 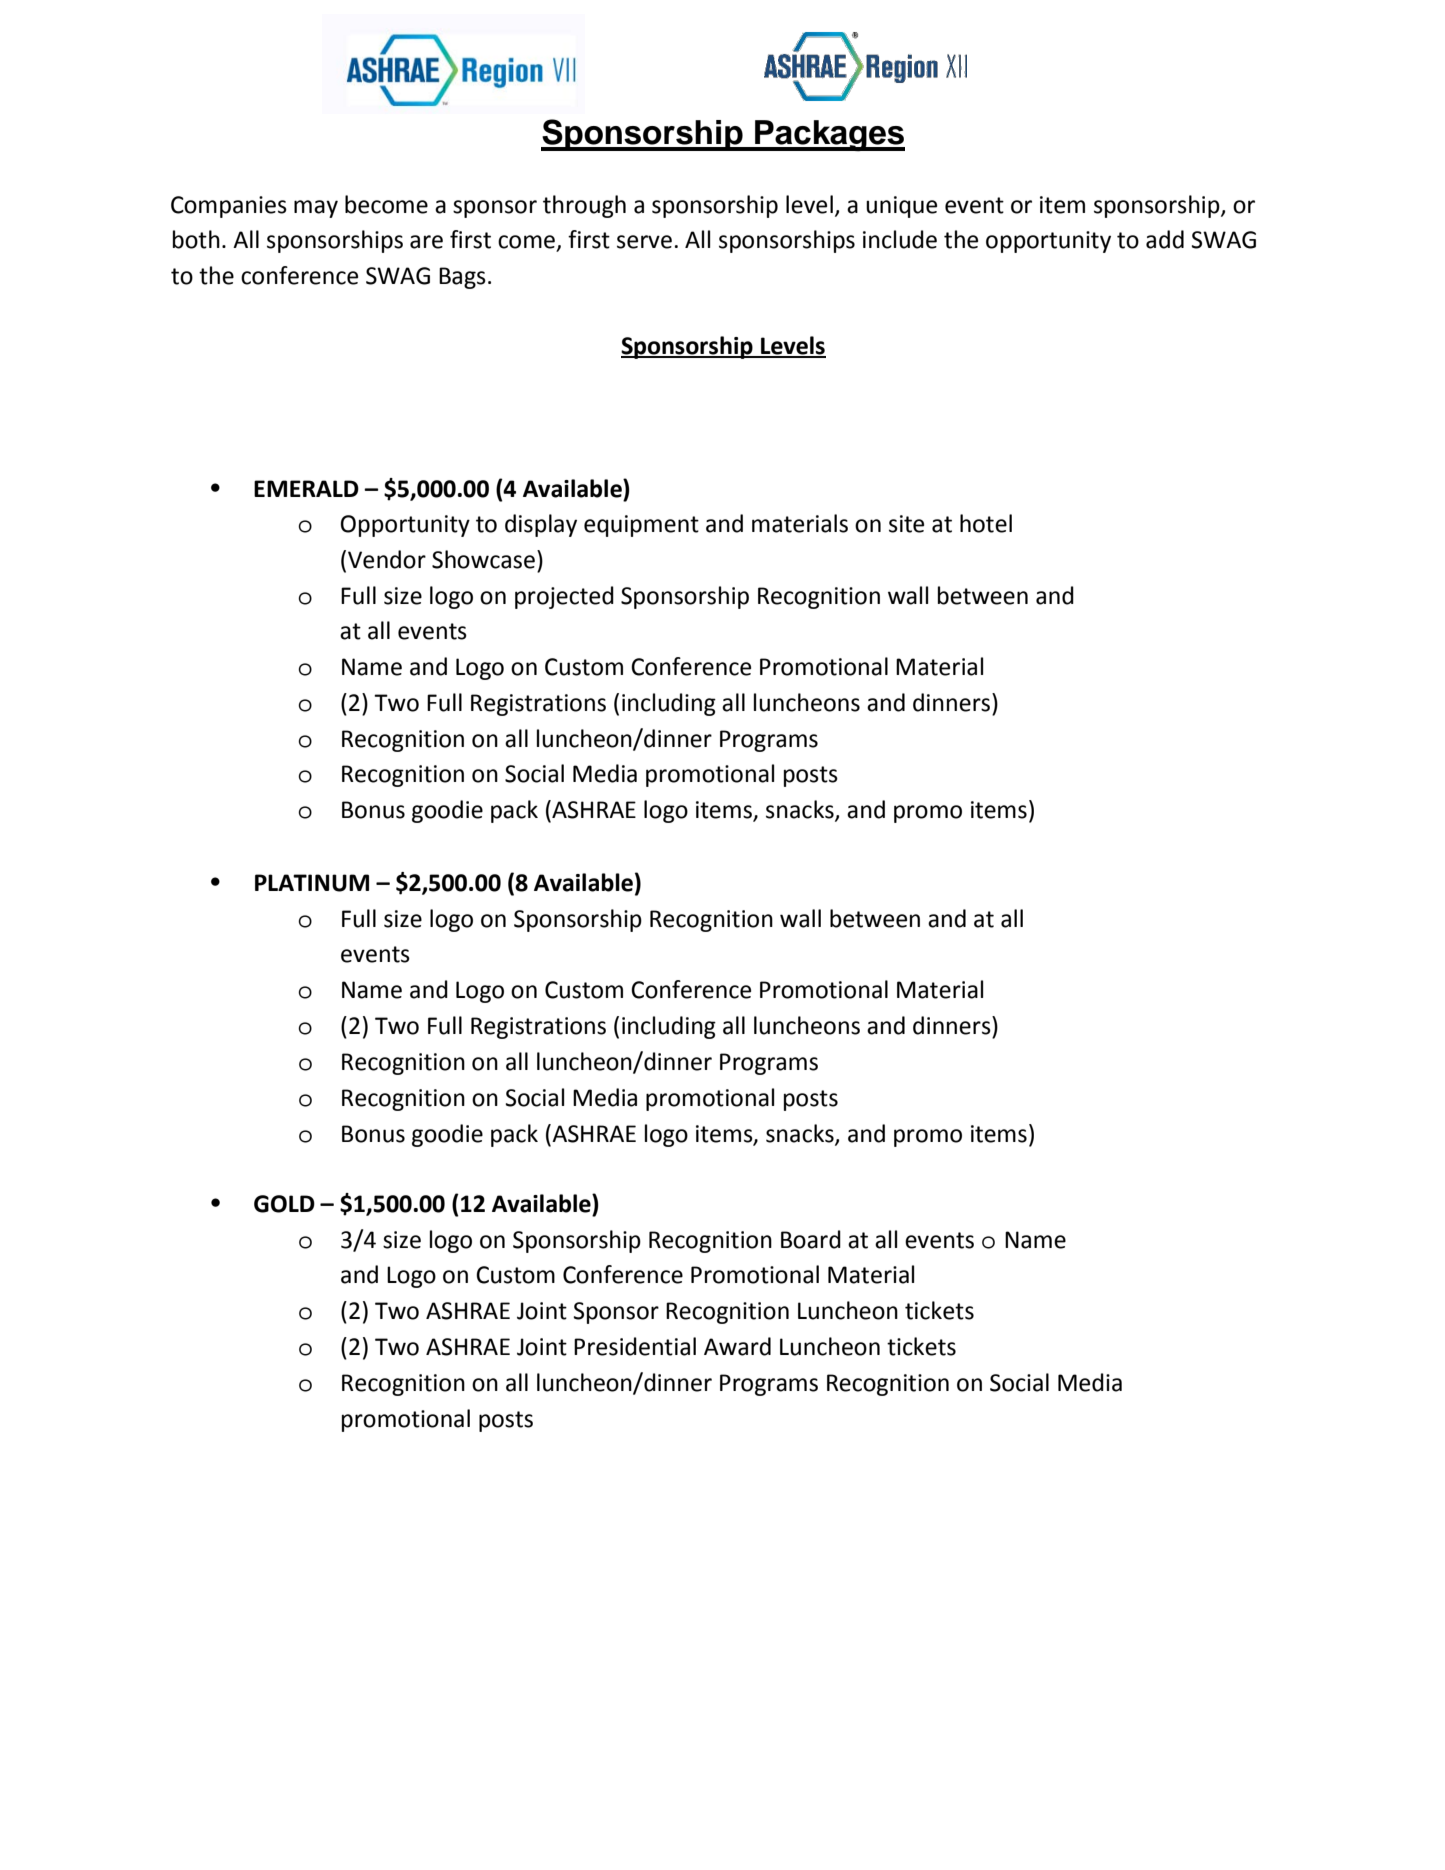 What do you see at coordinates (316, 209) in the screenshot?
I see `may` at bounding box center [316, 209].
